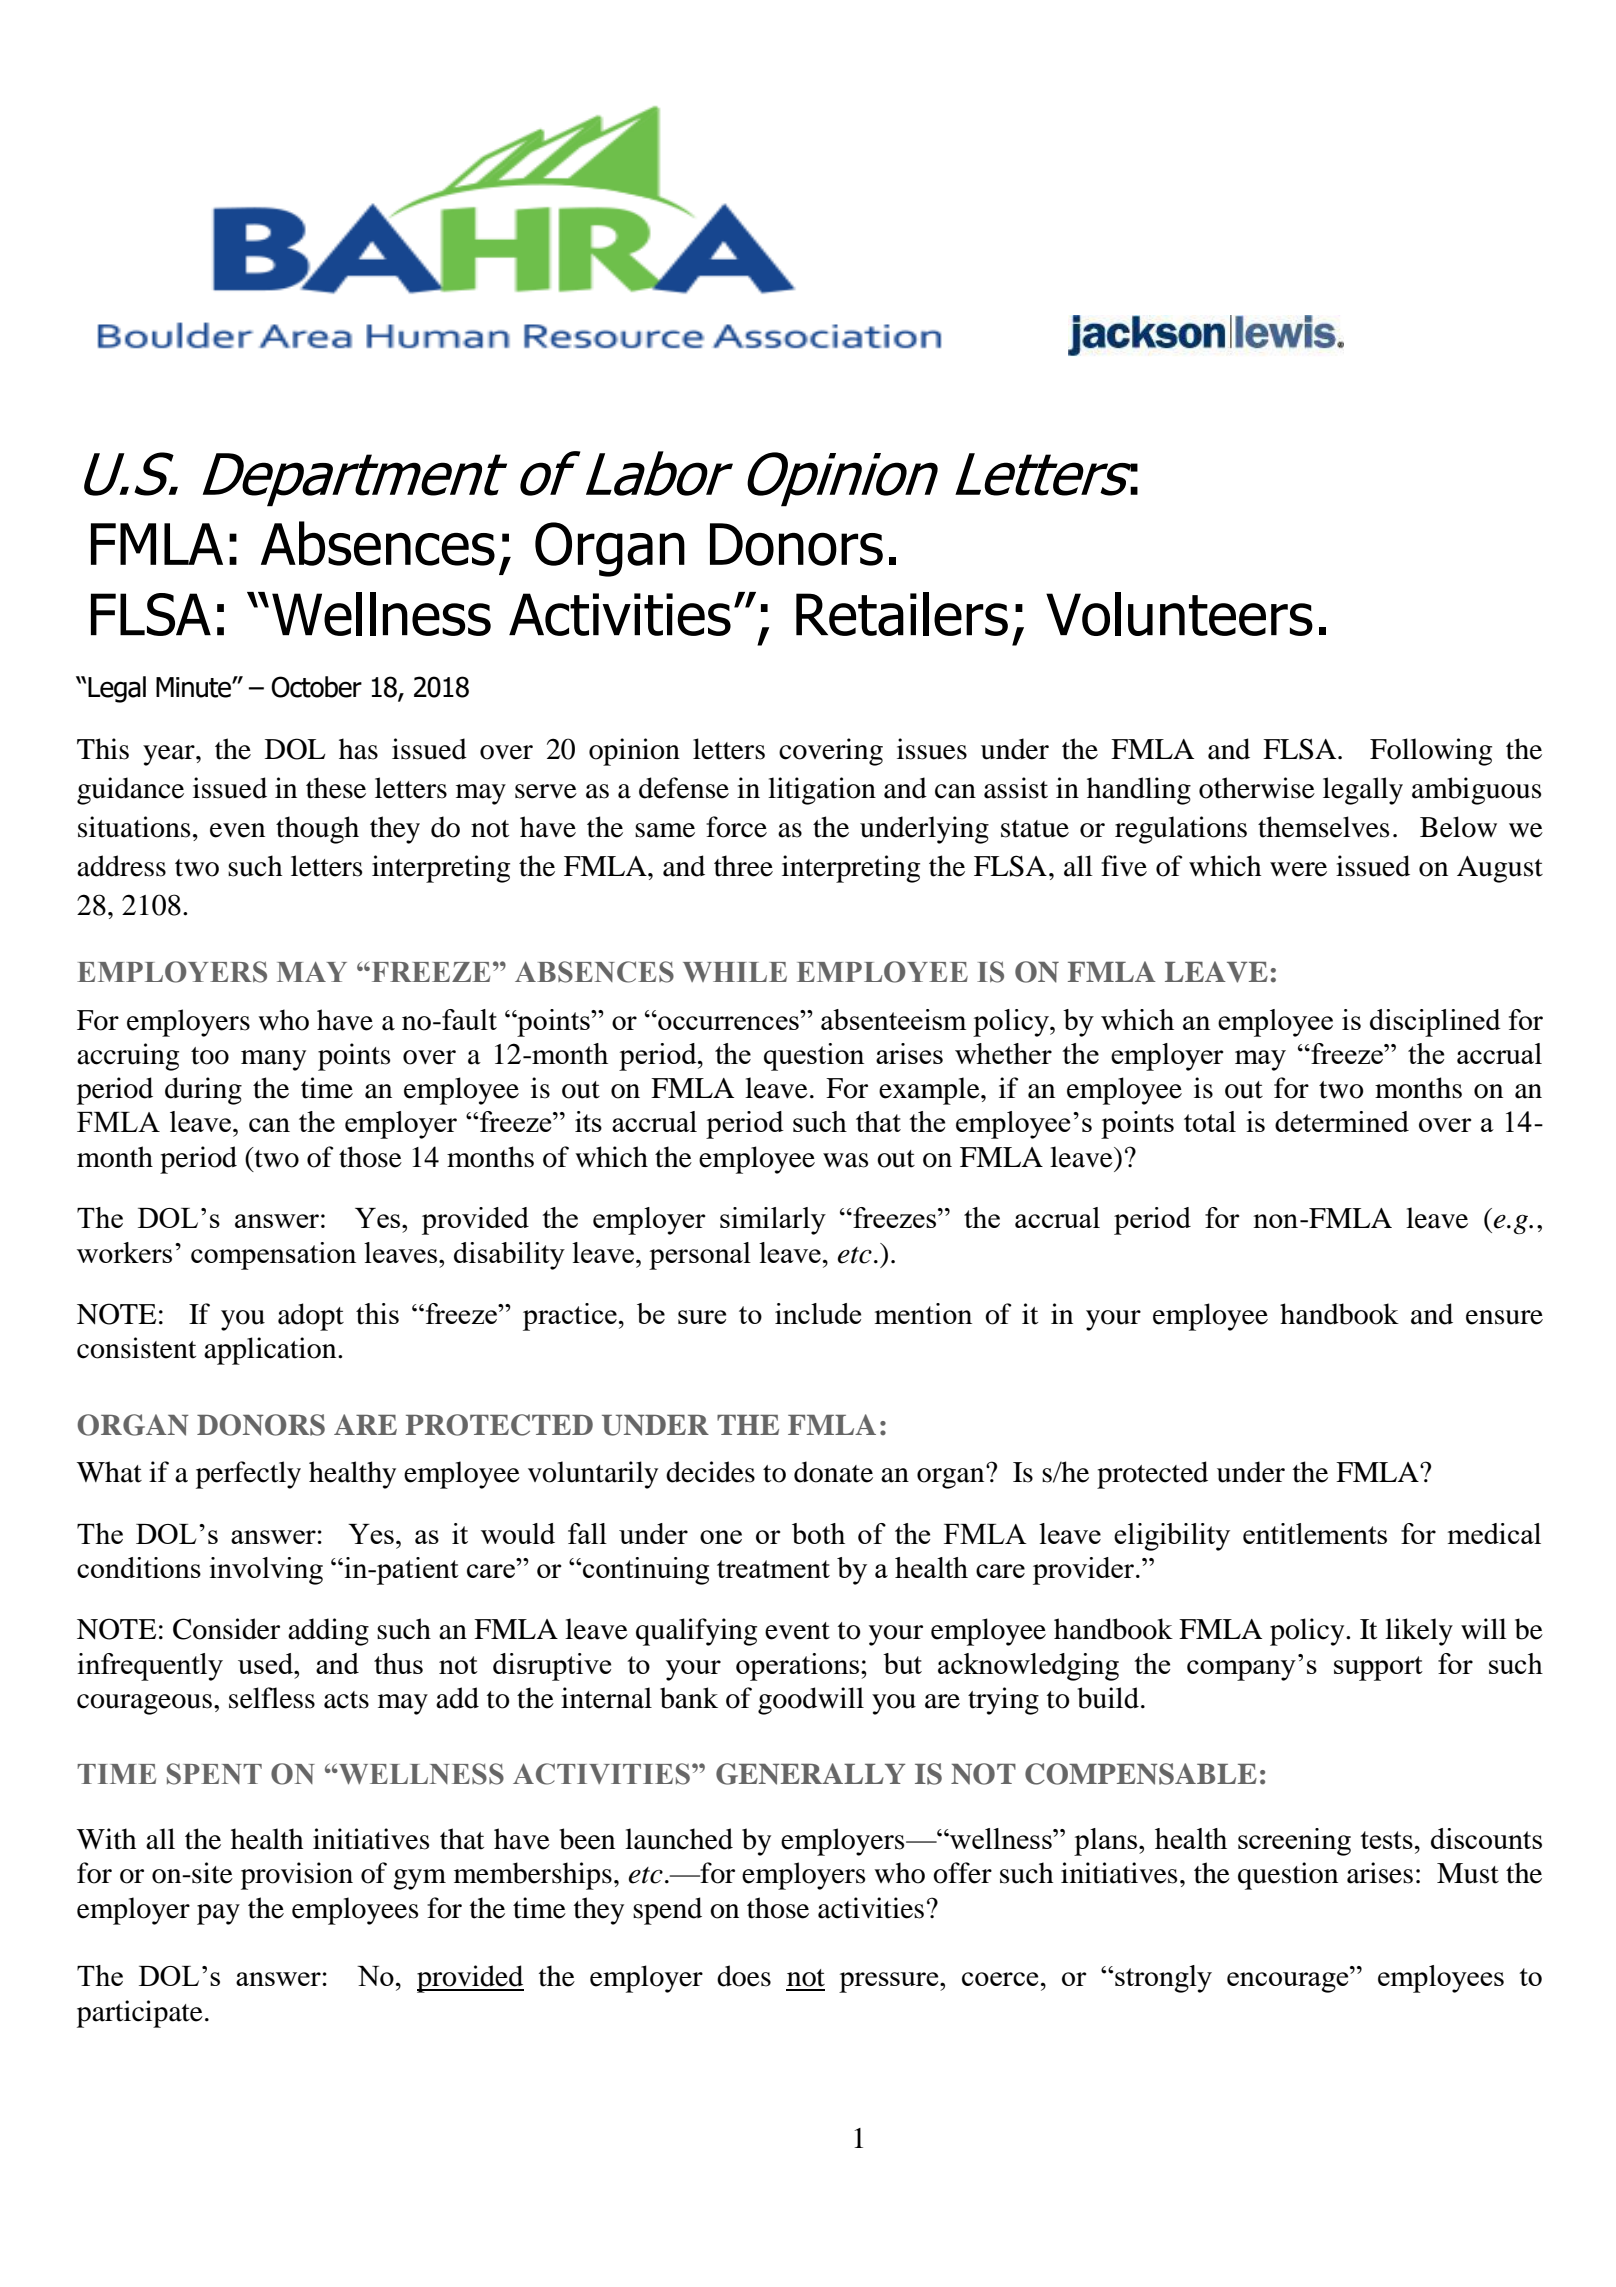 Image resolution: width=1616 pixels, height=2287 pixels. What do you see at coordinates (818, 1313) in the image?
I see `include` at bounding box center [818, 1313].
